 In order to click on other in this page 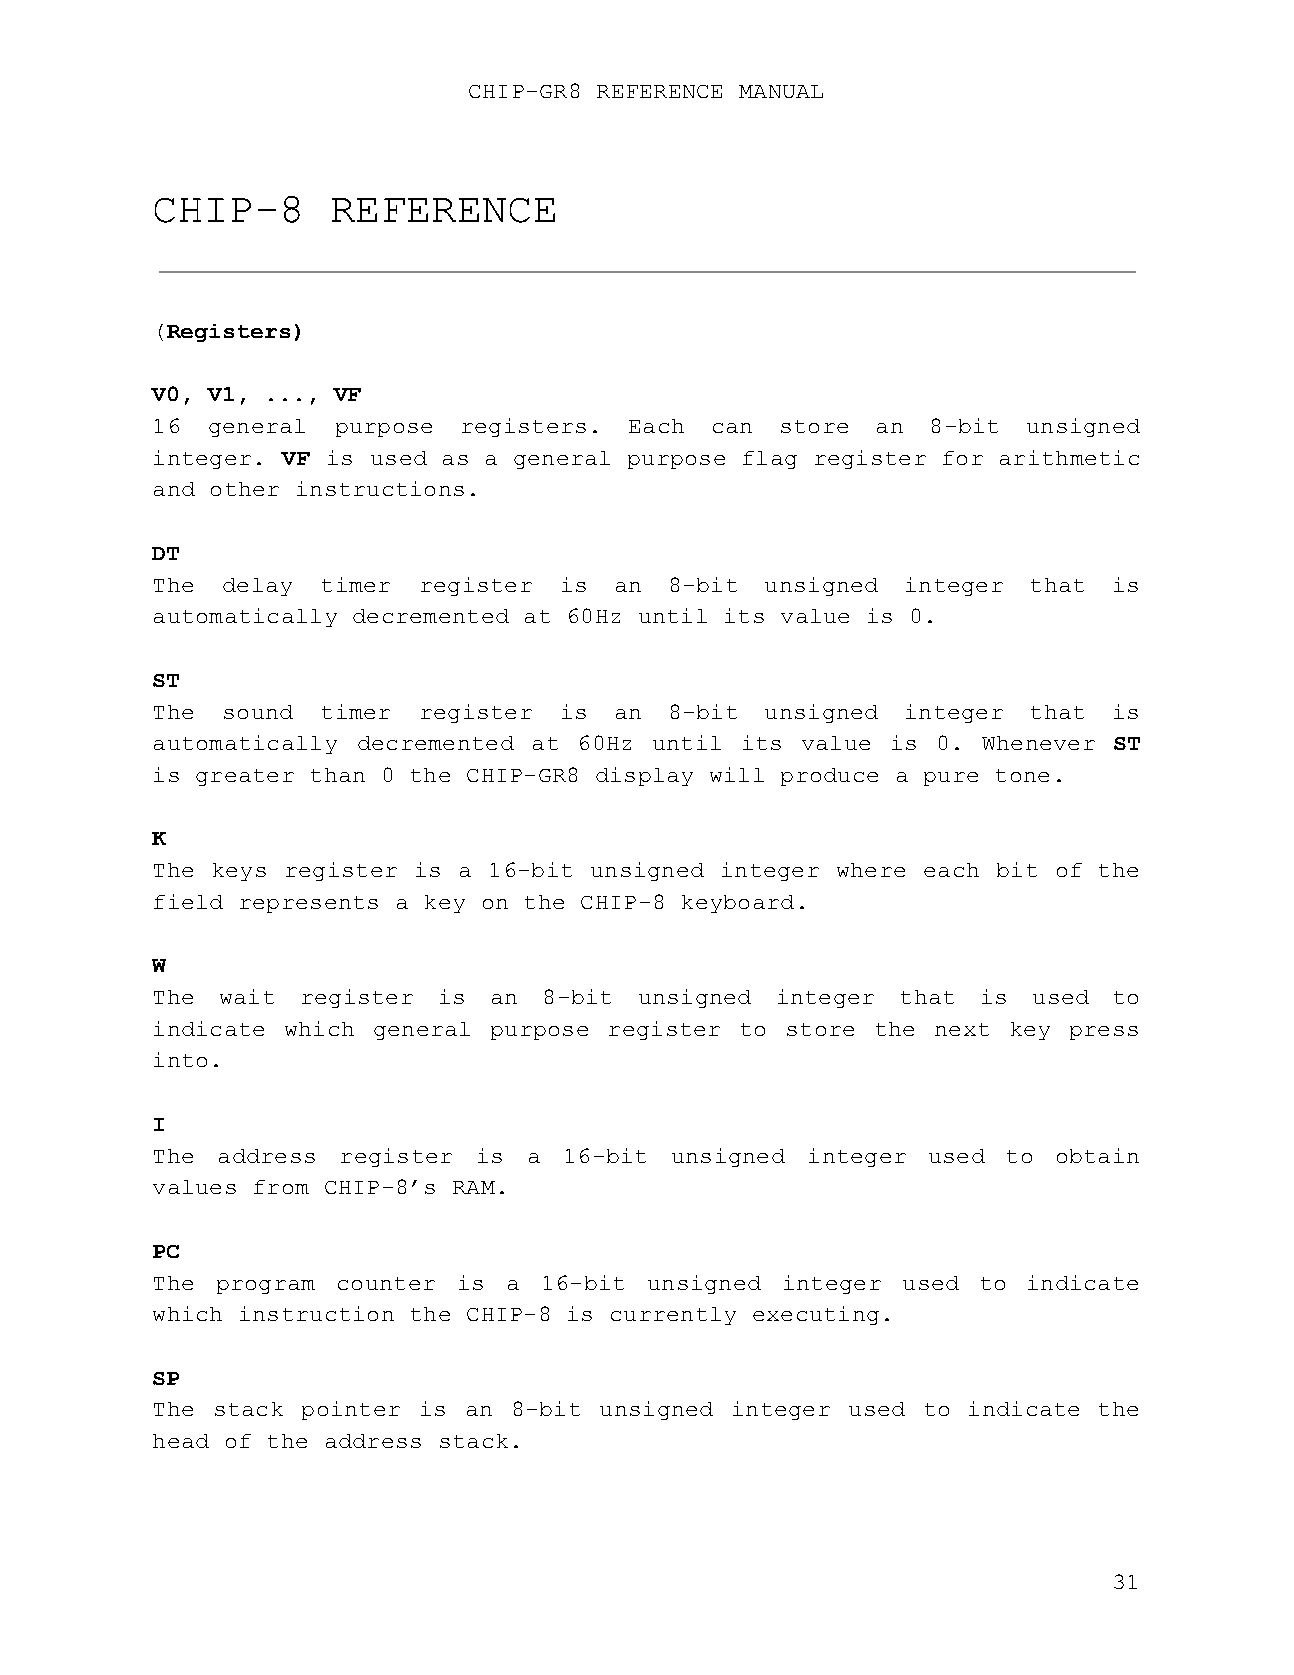, I will do `click(245, 489)`.
